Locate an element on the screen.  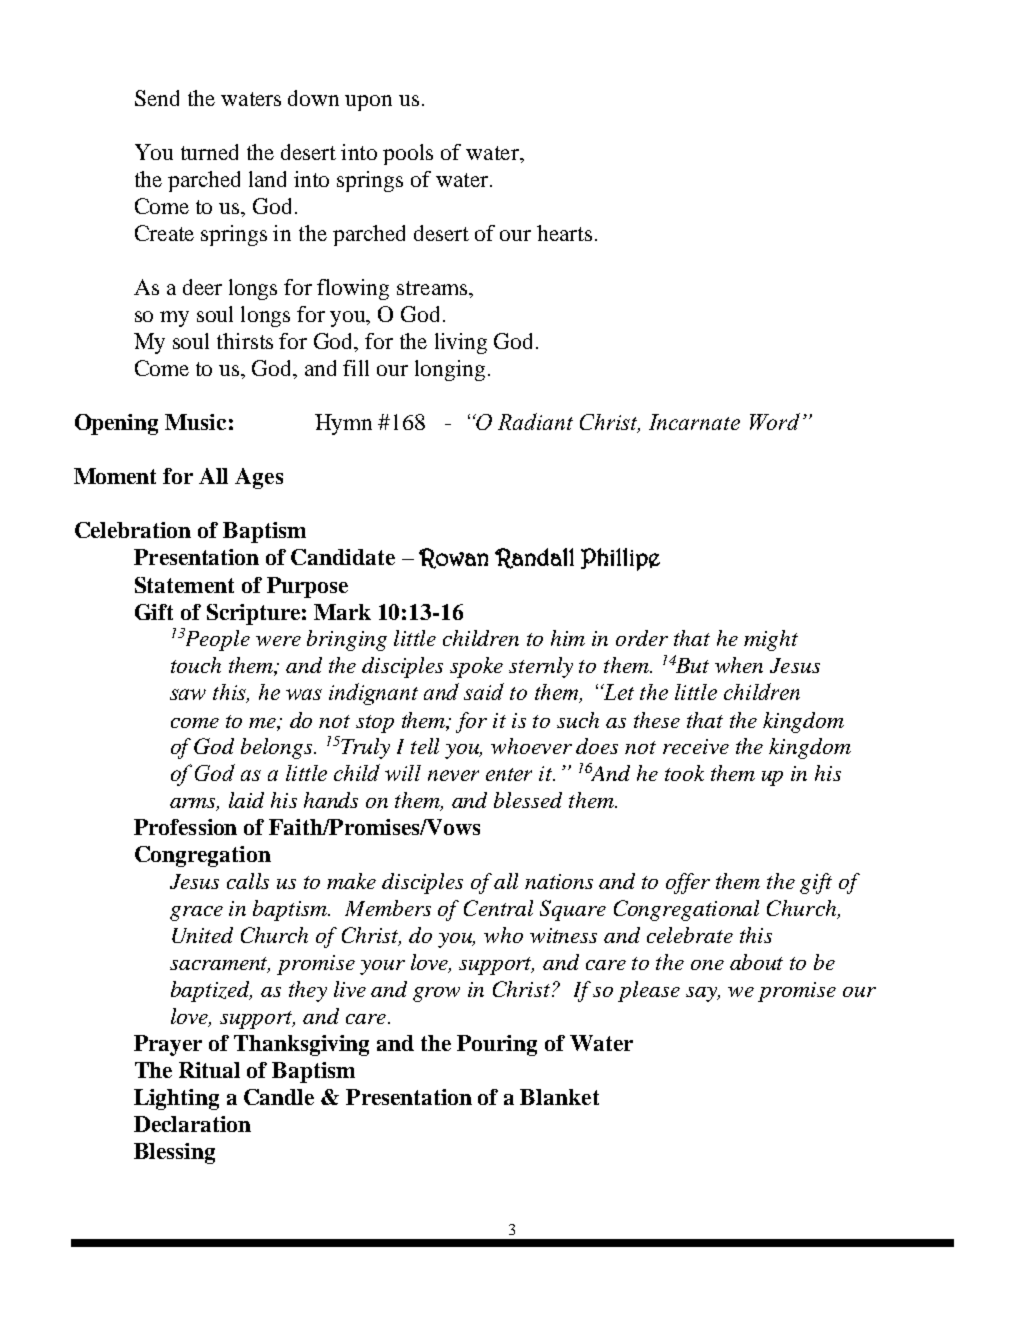
Profession is located at coordinates (185, 827).
